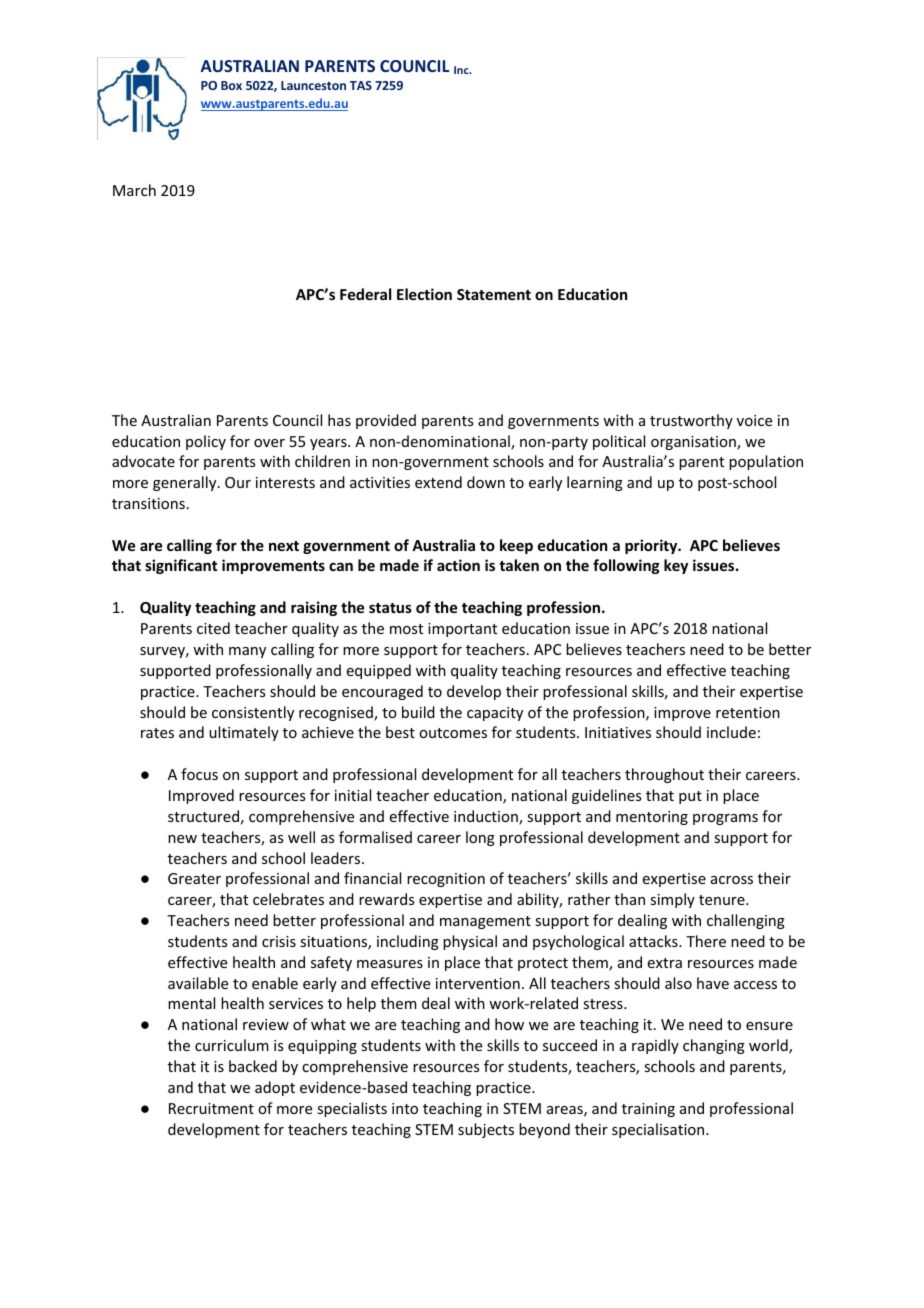 Image resolution: width=924 pixels, height=1308 pixels. I want to click on Recruitment, so click(211, 1108).
